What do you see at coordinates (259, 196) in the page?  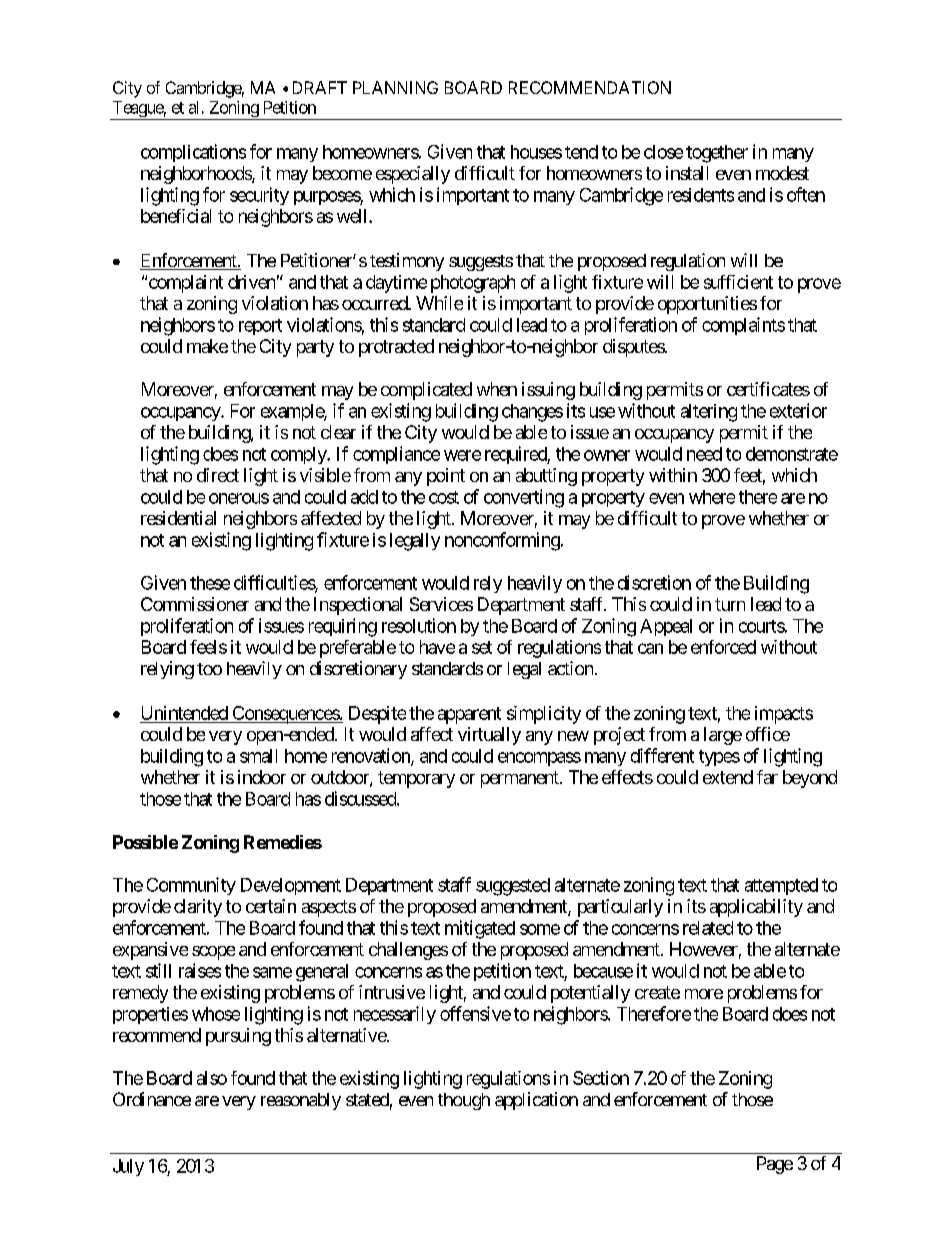 I see `security` at bounding box center [259, 196].
